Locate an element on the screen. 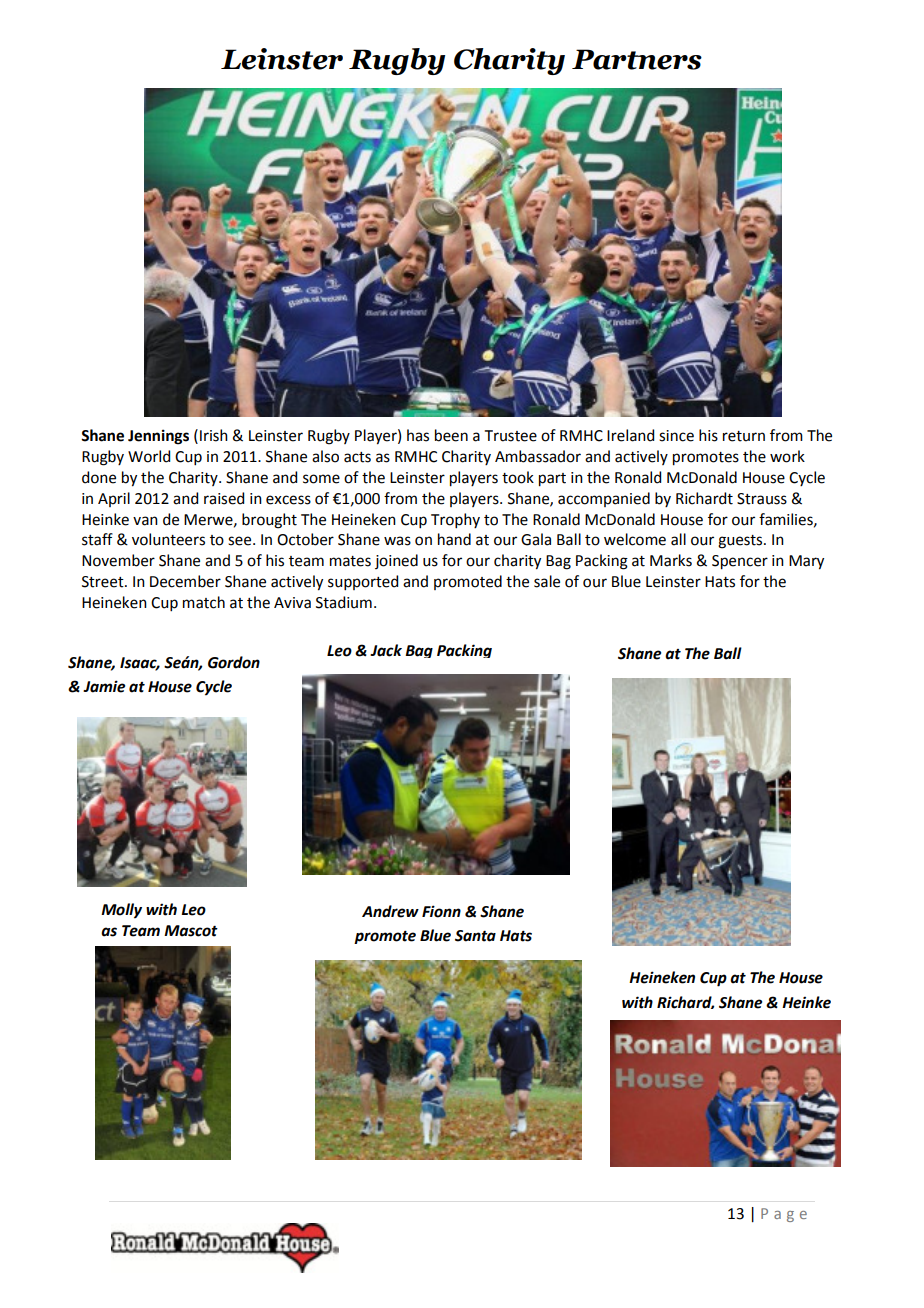  been is located at coordinates (451, 435).
